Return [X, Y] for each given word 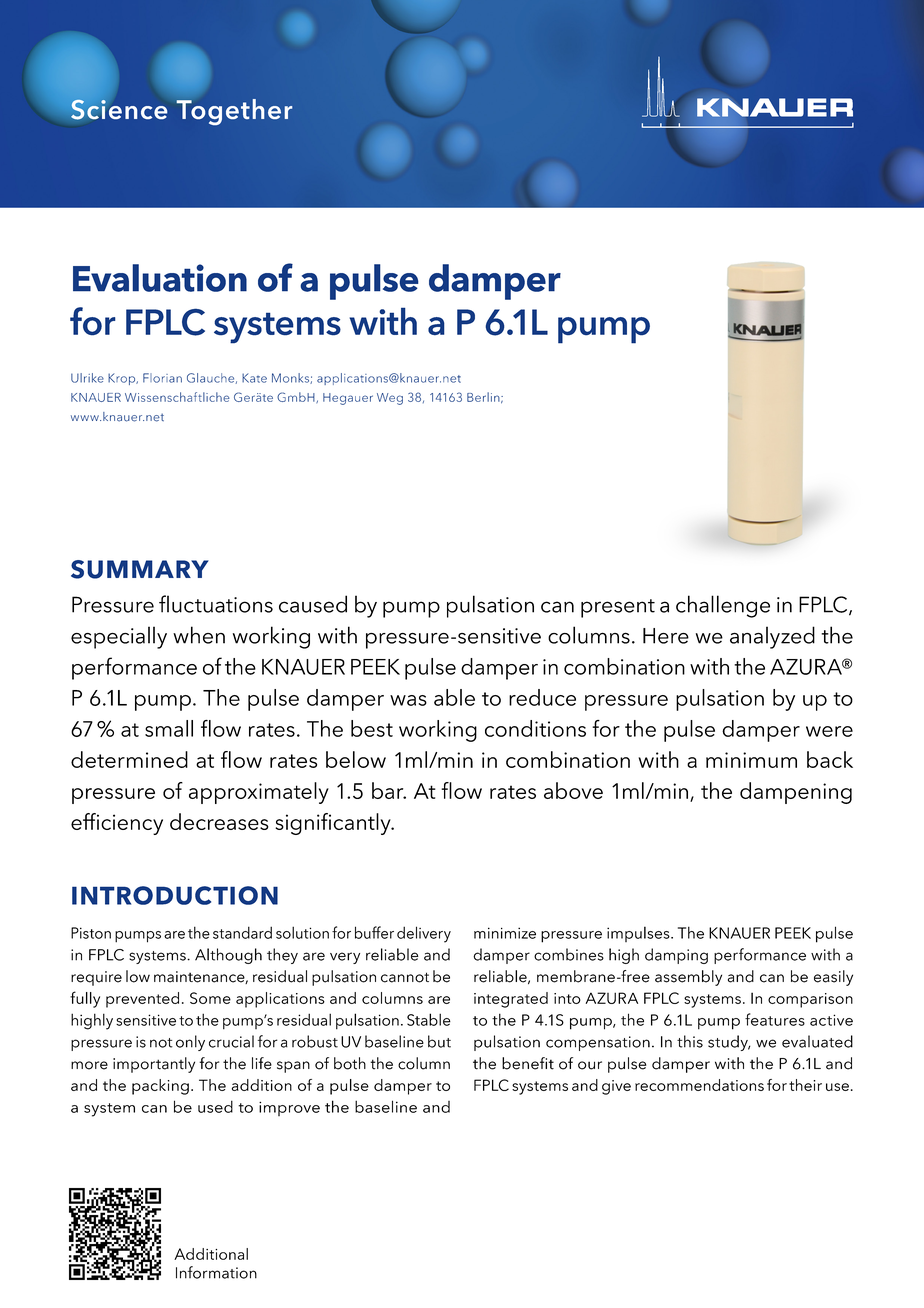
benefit [528, 1063]
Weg [390, 399]
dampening [796, 793]
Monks [291, 378]
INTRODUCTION [175, 895]
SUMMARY [140, 569]
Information [216, 1272]
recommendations [699, 1085]
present [618, 608]
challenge [723, 606]
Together [234, 112]
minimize [505, 933]
